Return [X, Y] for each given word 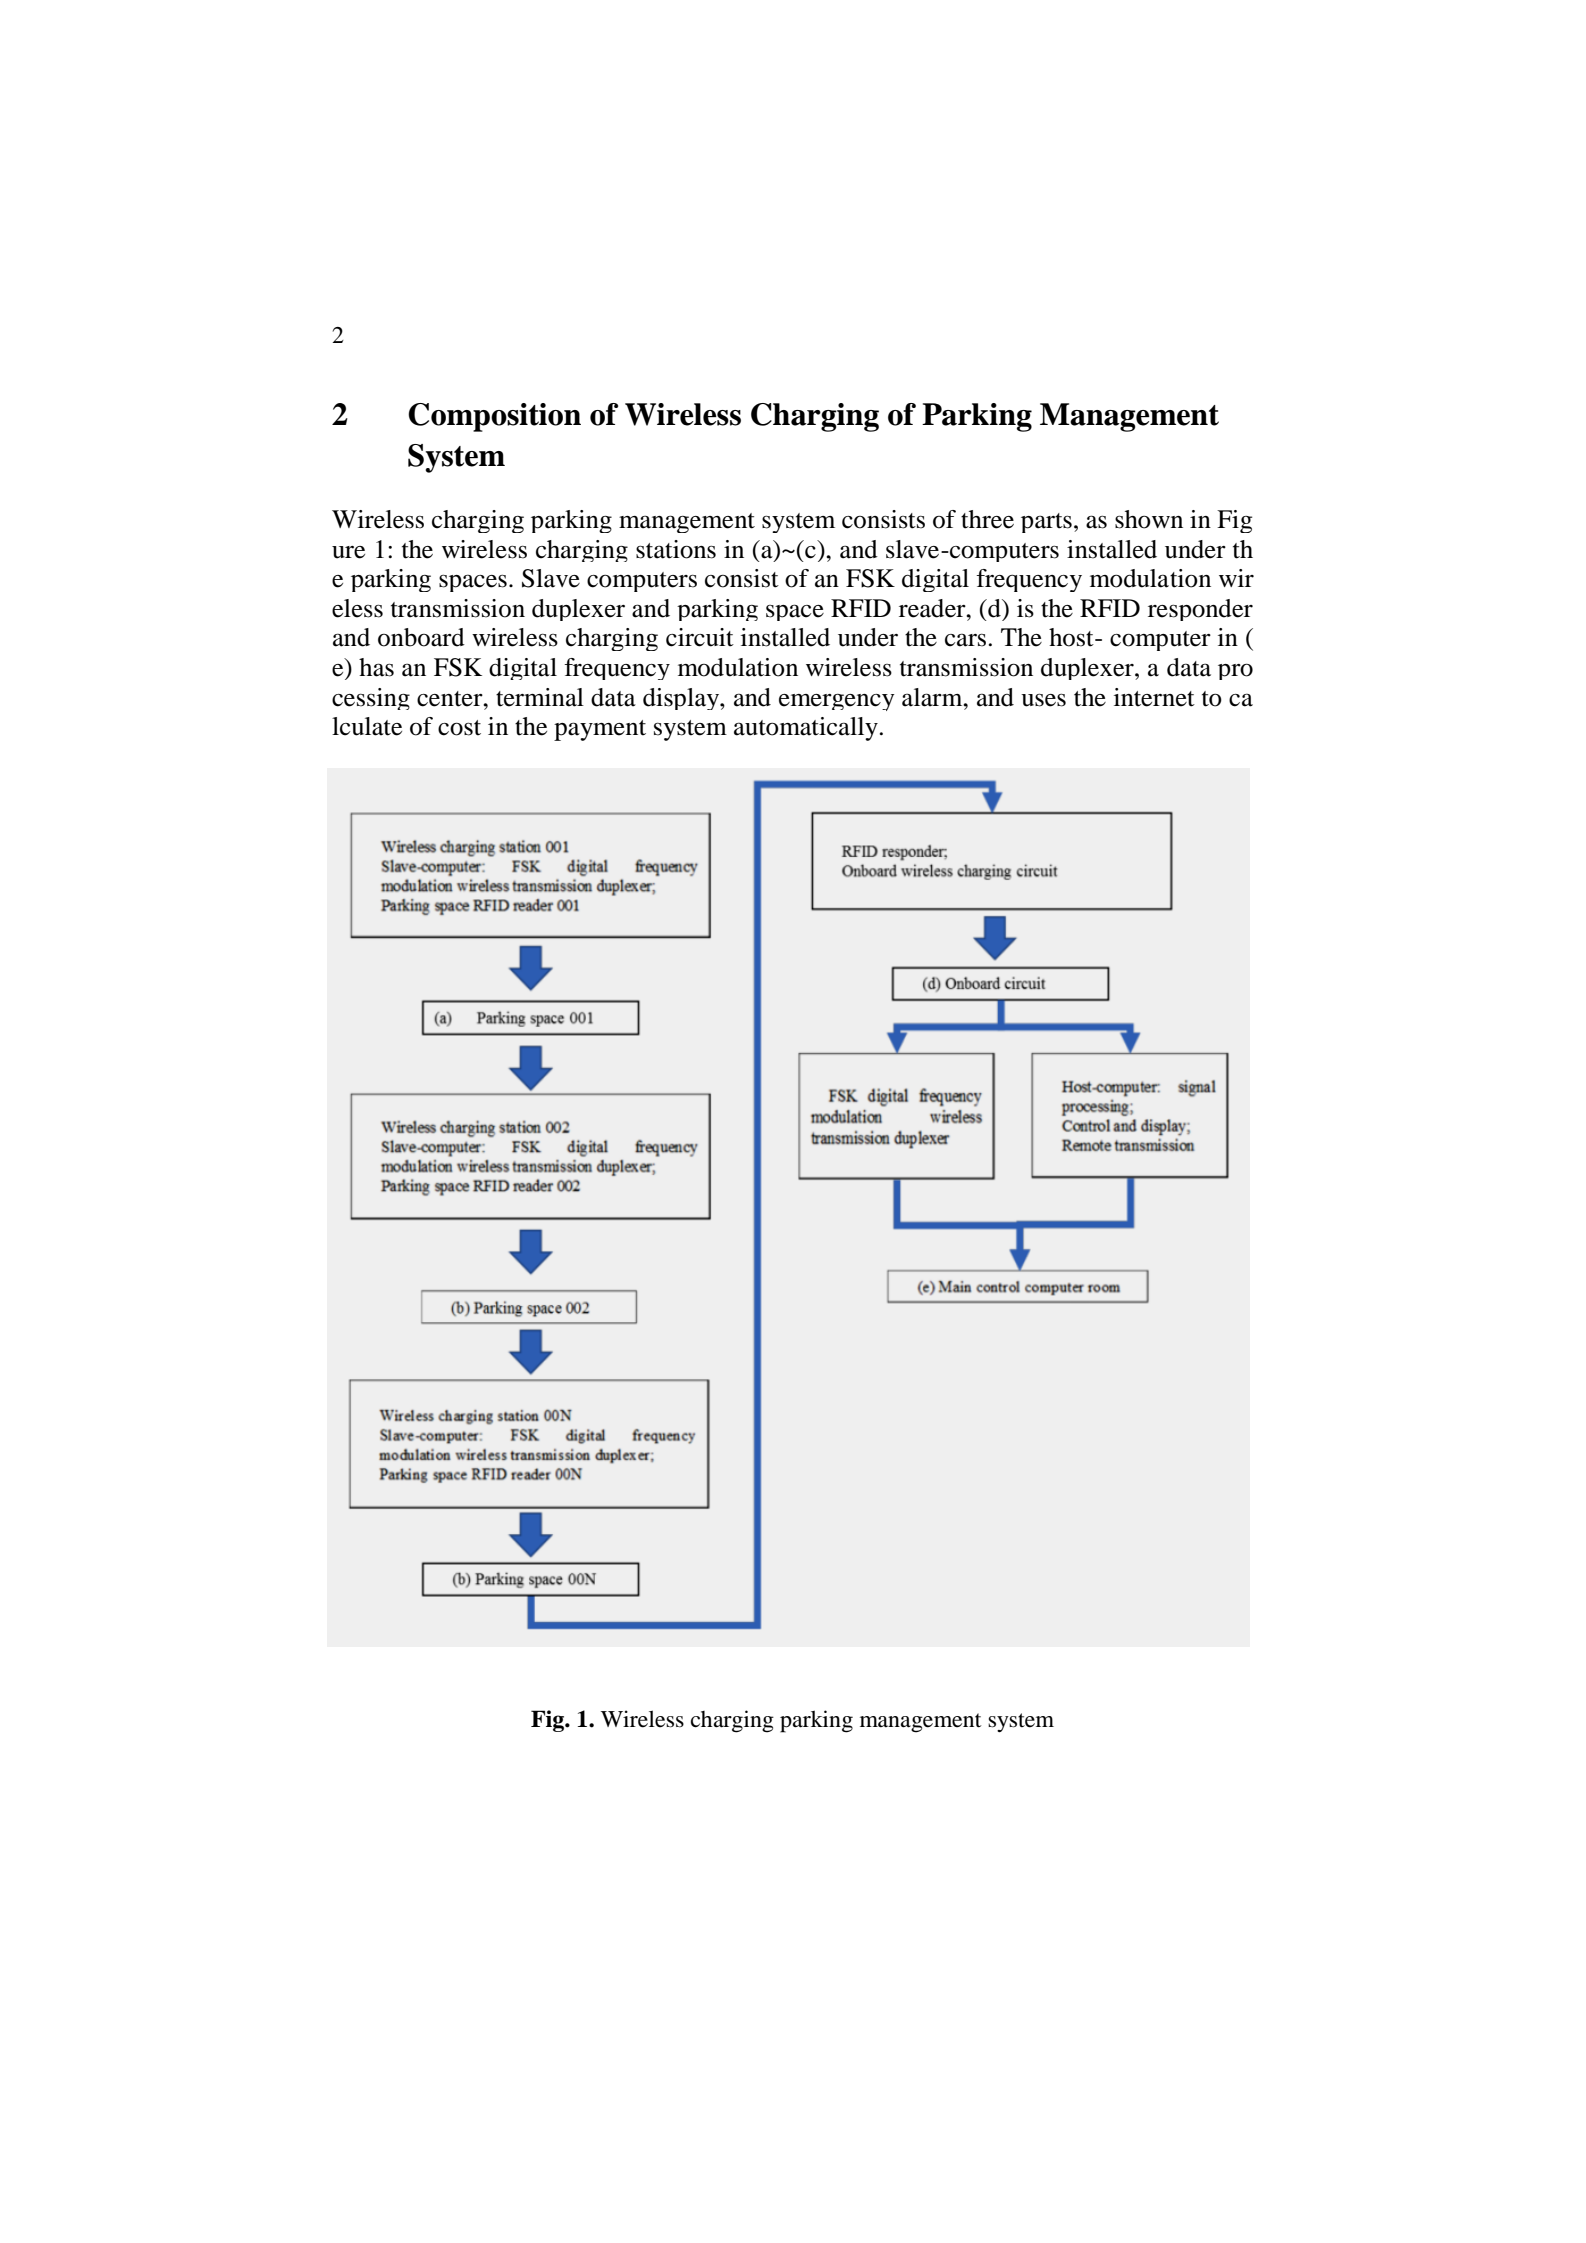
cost [459, 728]
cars [965, 640]
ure [348, 552]
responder [1200, 610]
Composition [494, 417]
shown [1149, 519]
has [376, 667]
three [987, 519]
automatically [806, 729]
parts [1046, 523]
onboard [421, 637]
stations [676, 549]
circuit [700, 637]
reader [933, 608]
